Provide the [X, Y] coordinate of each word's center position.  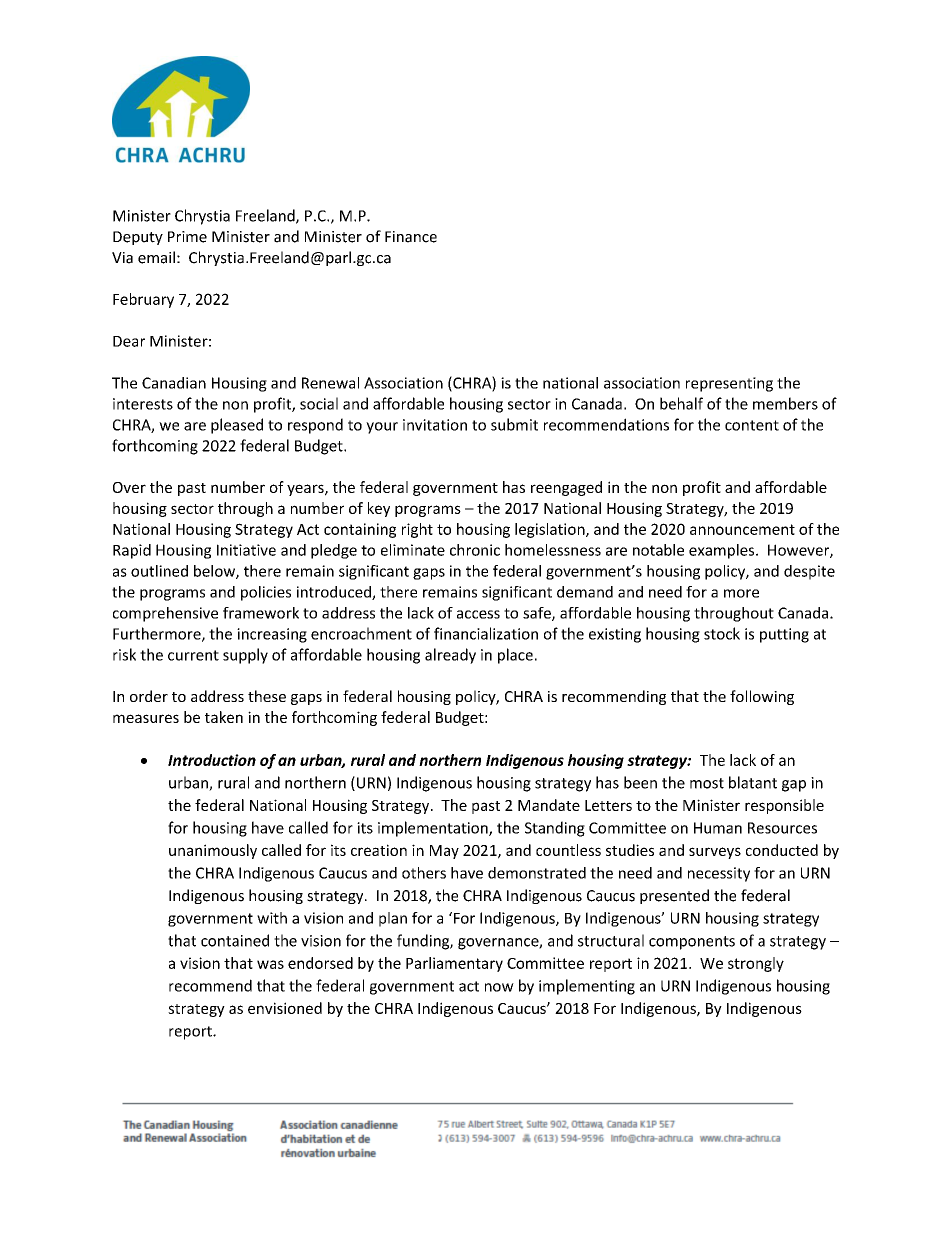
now [499, 987]
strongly [756, 964]
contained [235, 940]
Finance [411, 237]
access [478, 614]
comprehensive [165, 614]
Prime [187, 237]
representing [729, 384]
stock [722, 633]
